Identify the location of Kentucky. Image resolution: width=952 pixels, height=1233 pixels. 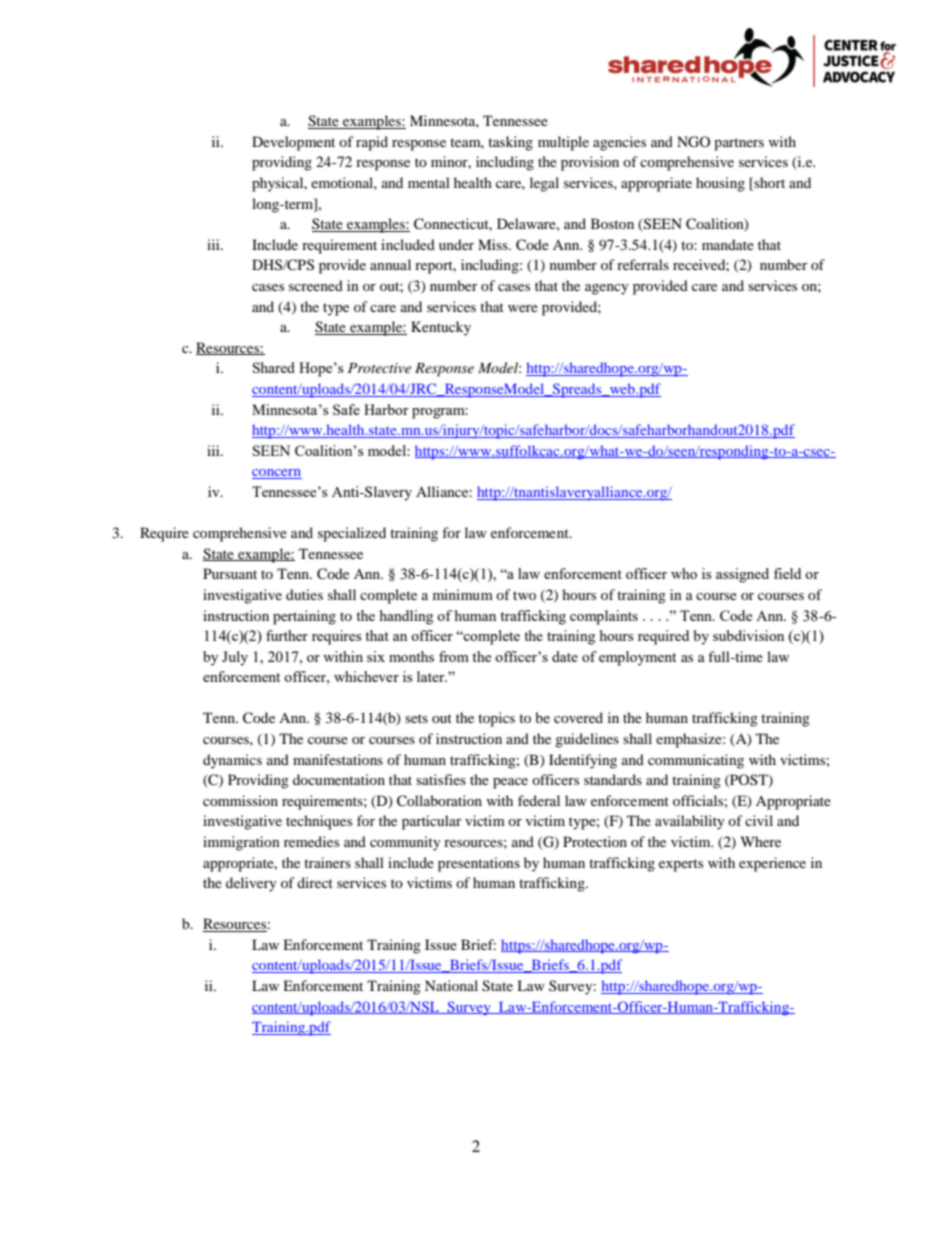
(441, 328).
